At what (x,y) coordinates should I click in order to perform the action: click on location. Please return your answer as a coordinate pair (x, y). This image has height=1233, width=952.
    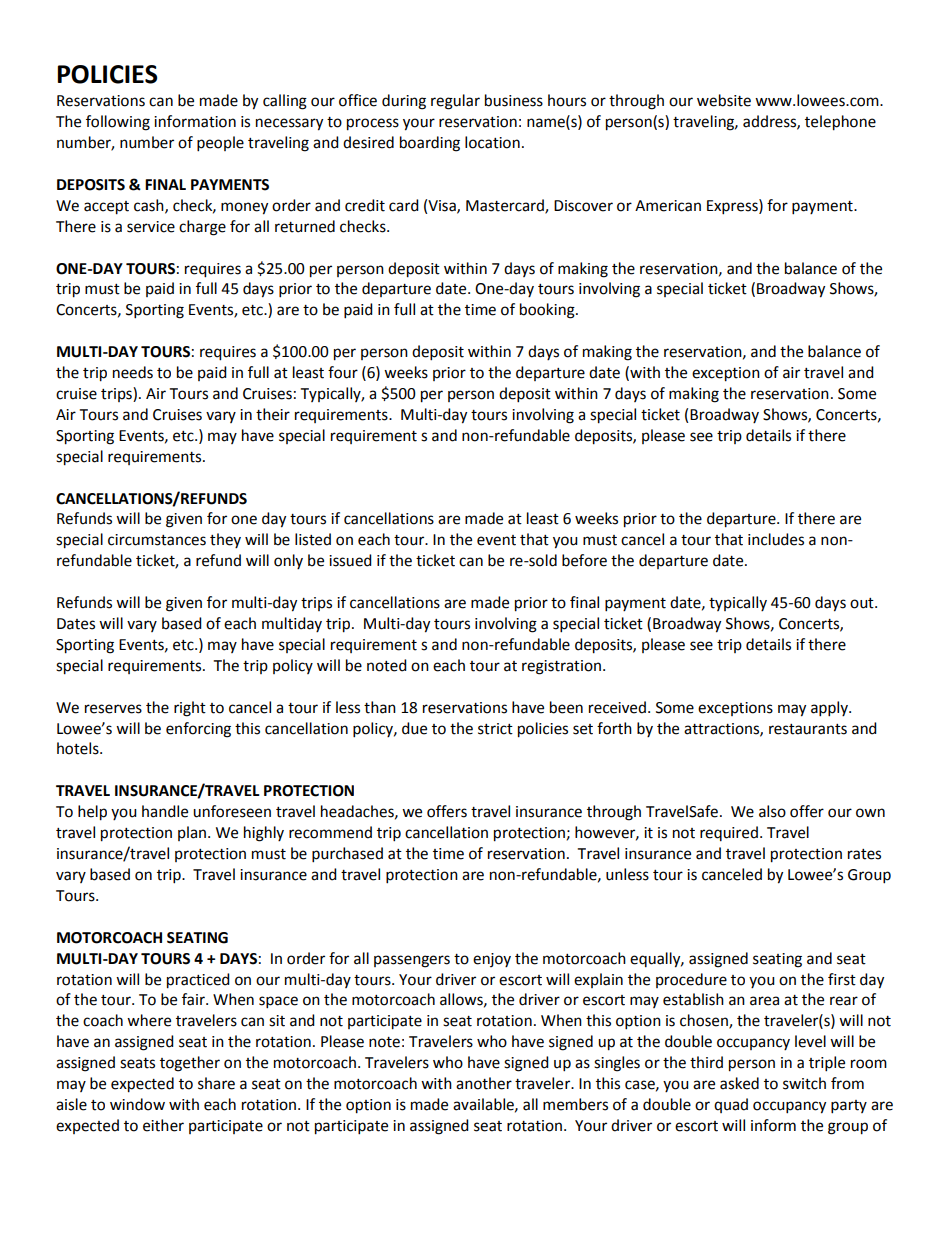
    Looking at the image, I should click on (492, 142).
